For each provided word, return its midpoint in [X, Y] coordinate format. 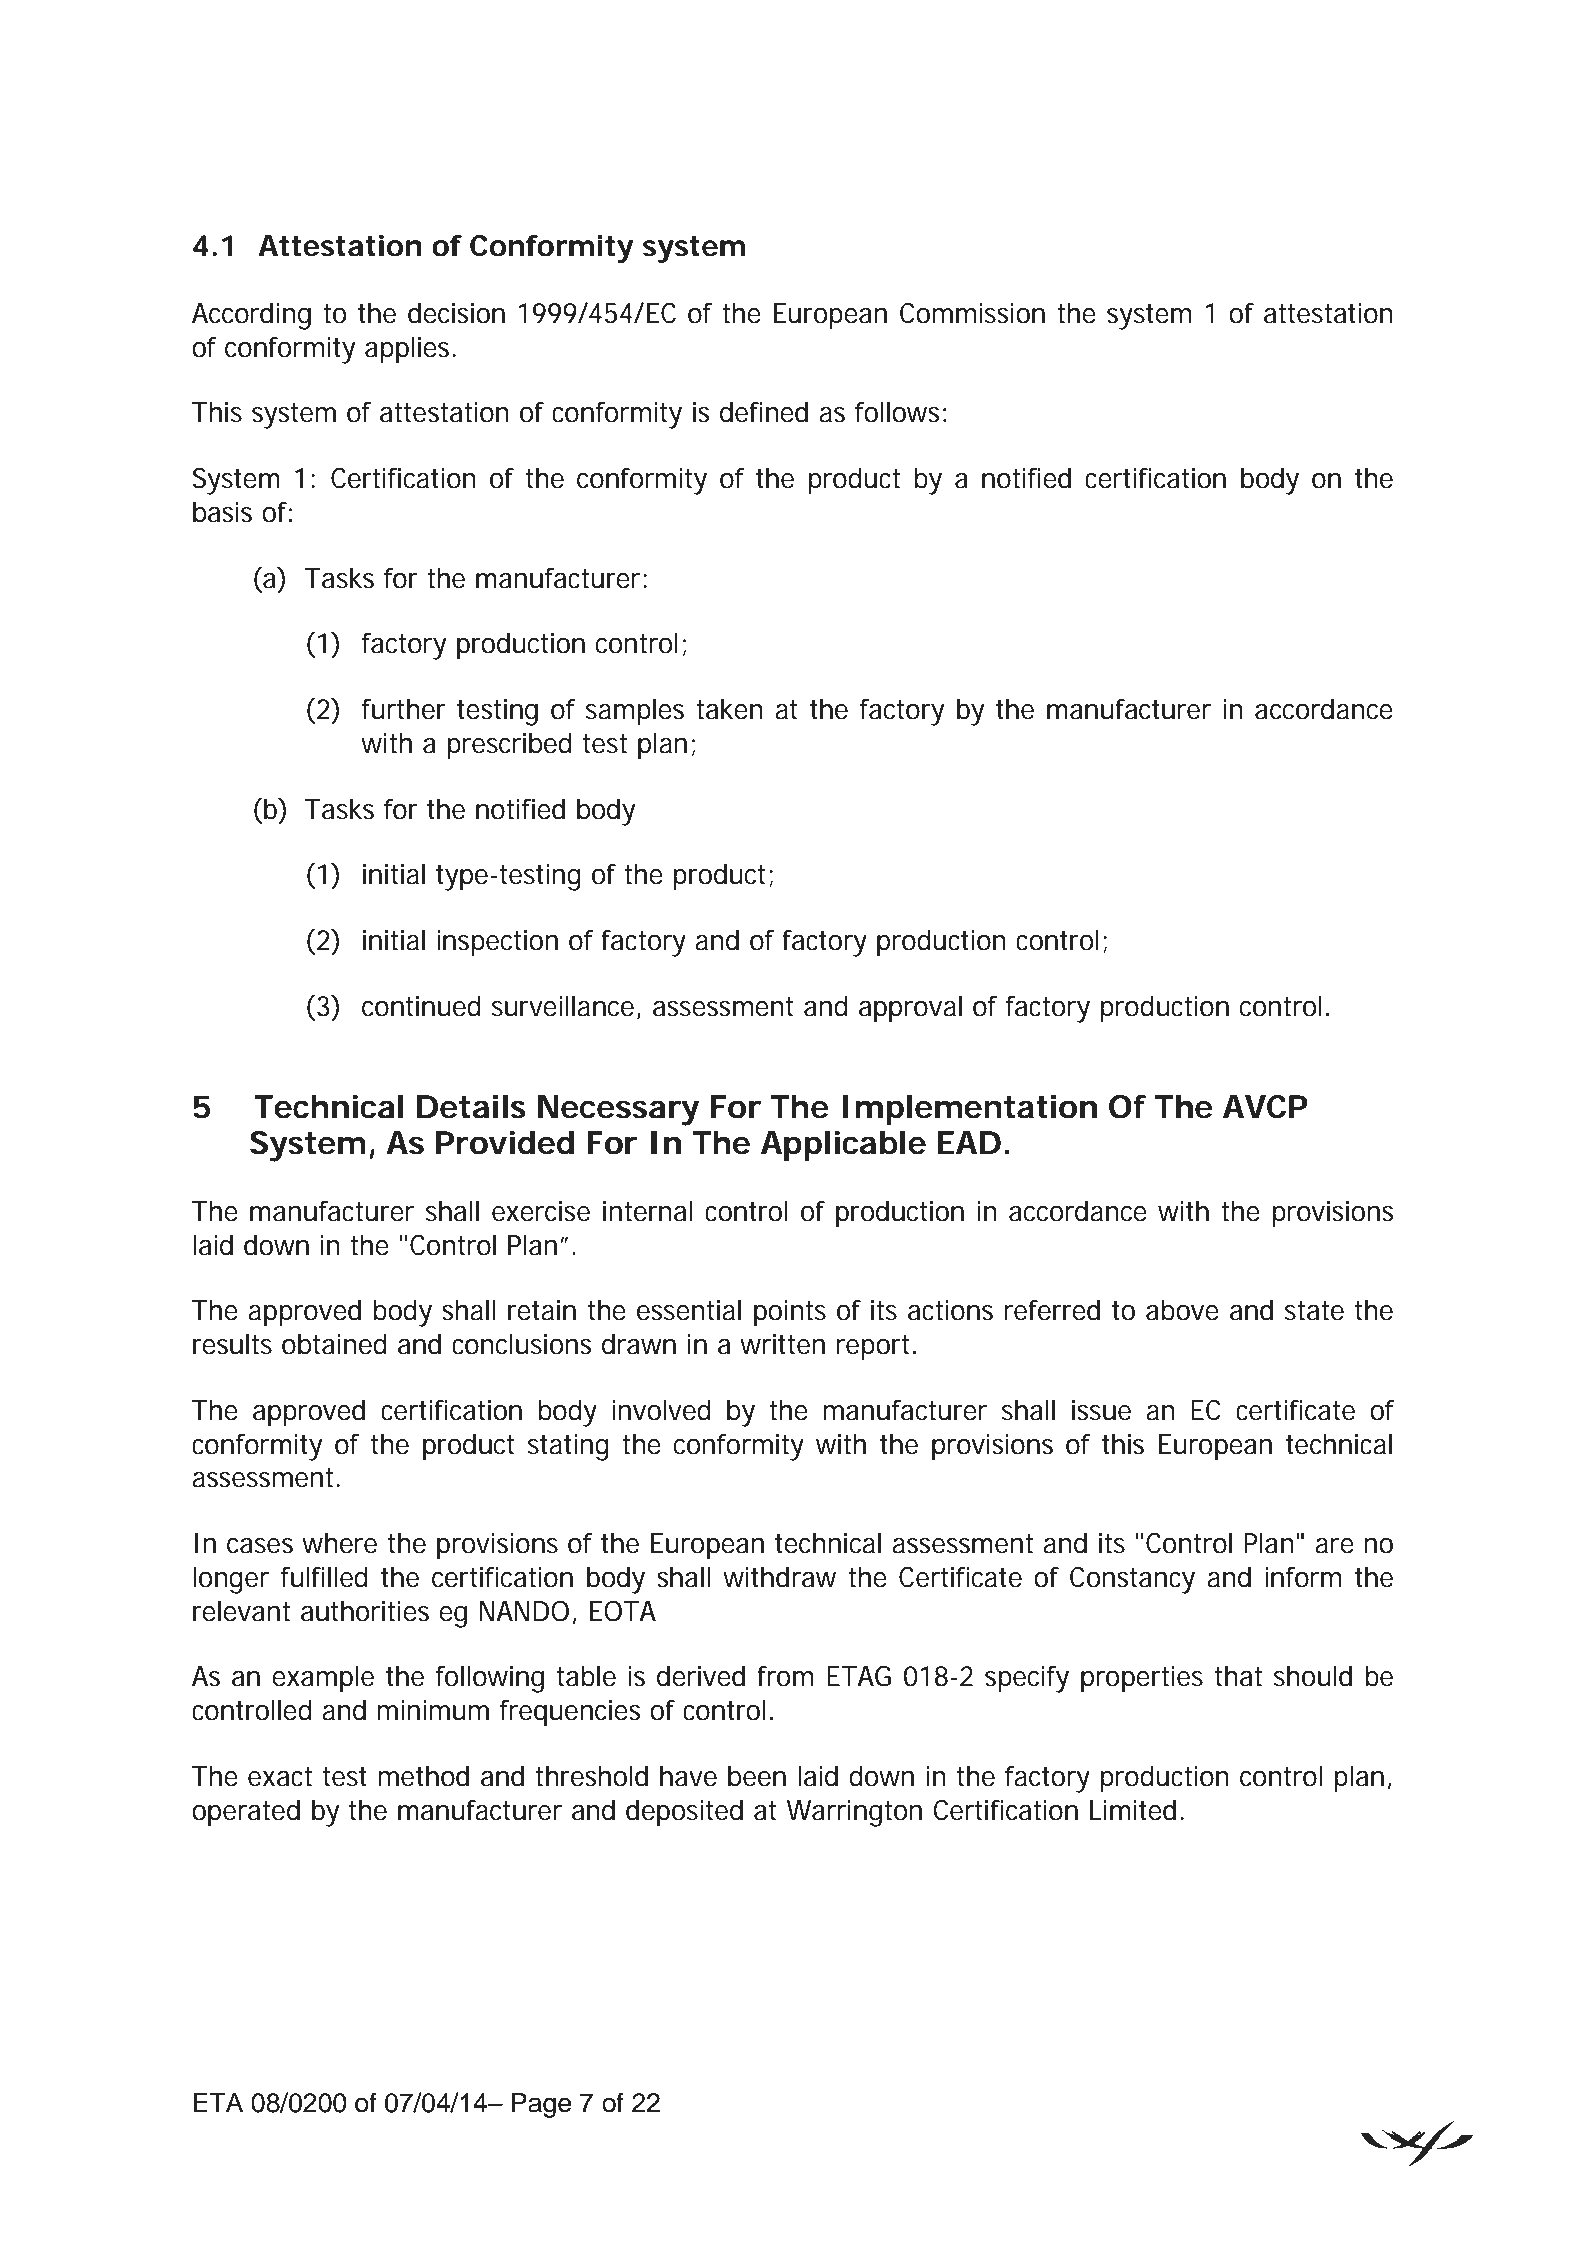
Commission [972, 313]
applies [409, 350]
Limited [1133, 1810]
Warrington [854, 1813]
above [1182, 1310]
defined [764, 412]
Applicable [843, 1146]
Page [541, 2105]
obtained [334, 1344]
